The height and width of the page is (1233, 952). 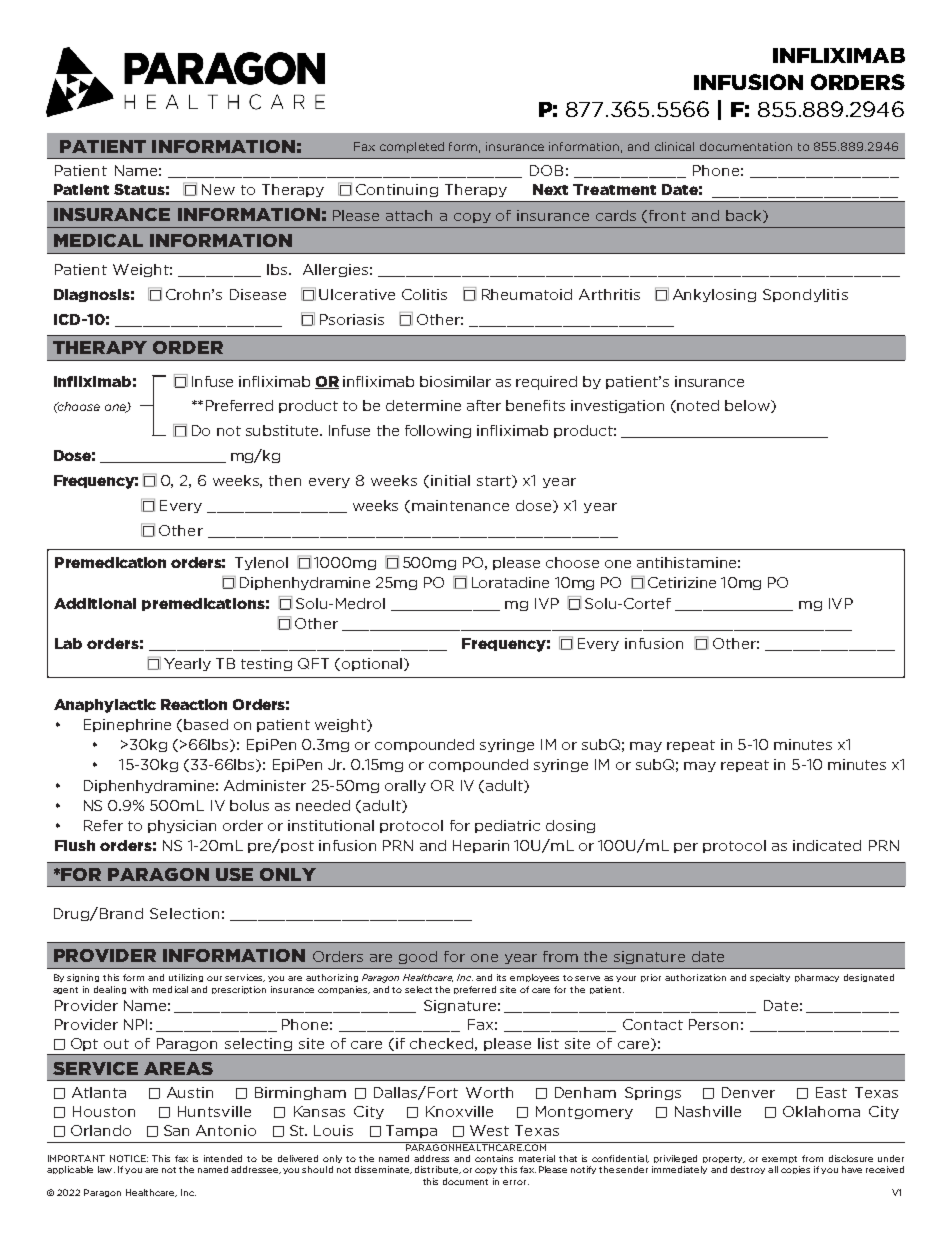 I want to click on contains, so click(x=494, y=1158).
